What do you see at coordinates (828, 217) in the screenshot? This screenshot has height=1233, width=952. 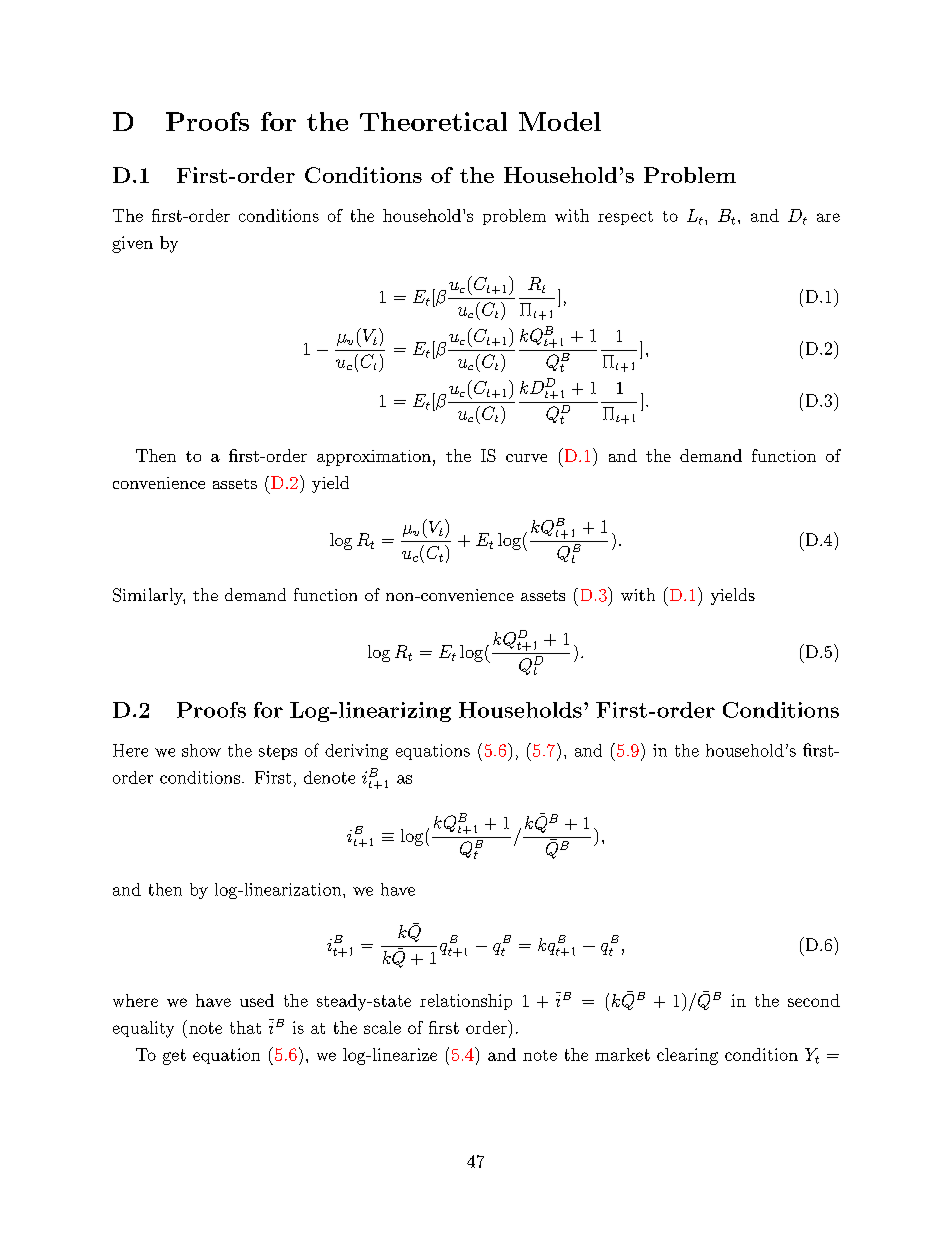 I see `are` at bounding box center [828, 217].
